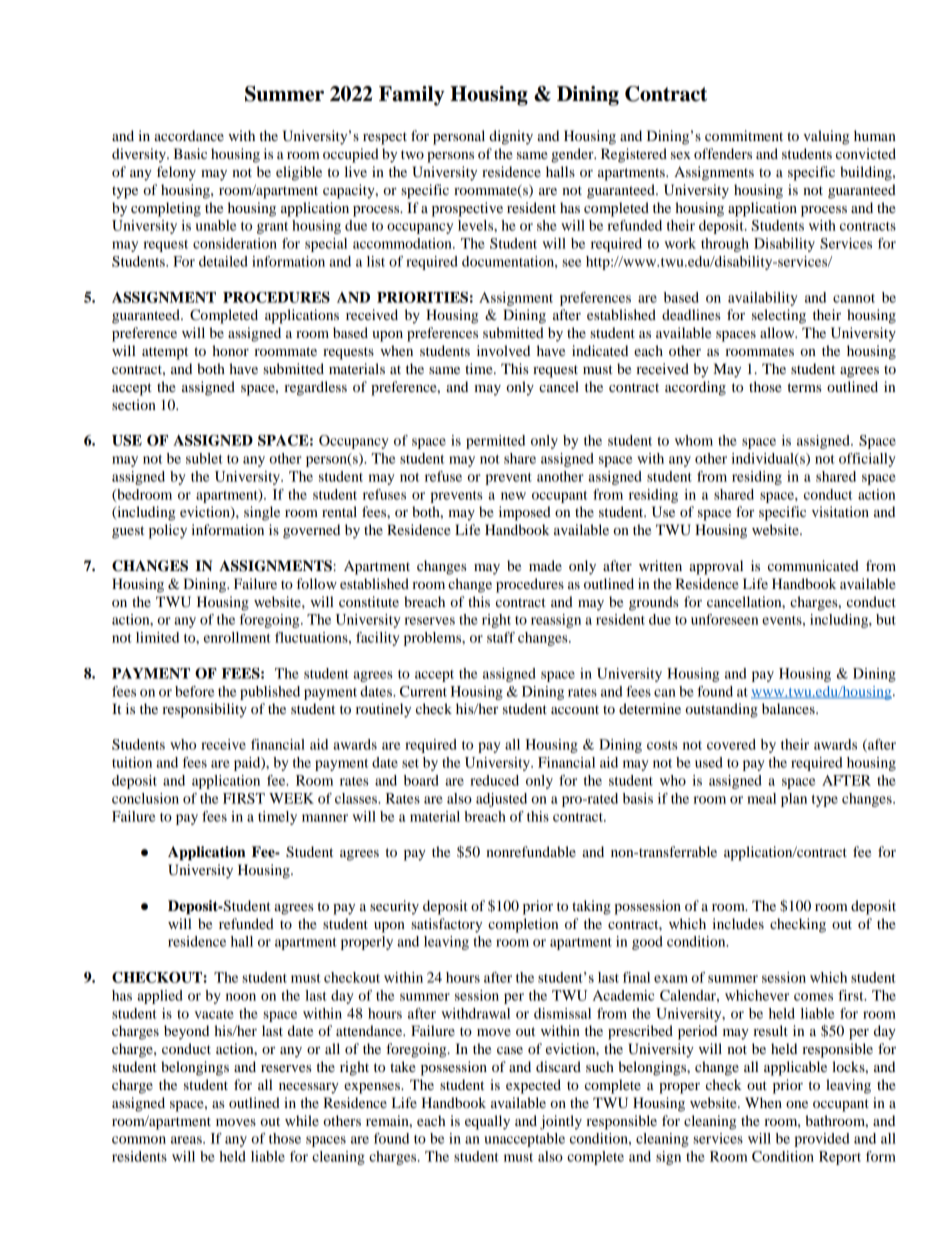 This screenshot has width=952, height=1233. I want to click on plan, so click(794, 800).
